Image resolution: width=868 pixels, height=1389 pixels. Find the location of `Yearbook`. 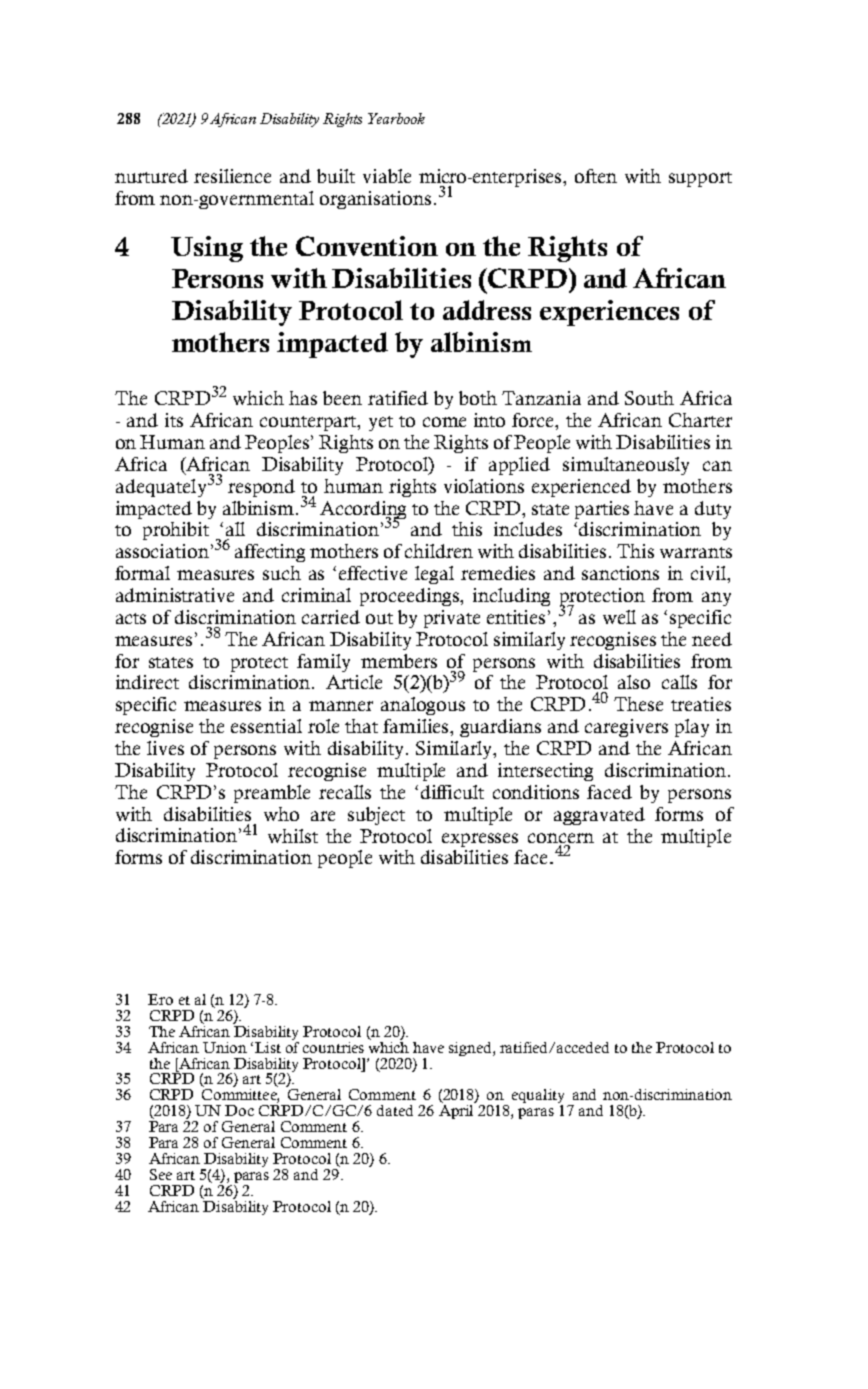

Yearbook is located at coordinates (396, 118).
